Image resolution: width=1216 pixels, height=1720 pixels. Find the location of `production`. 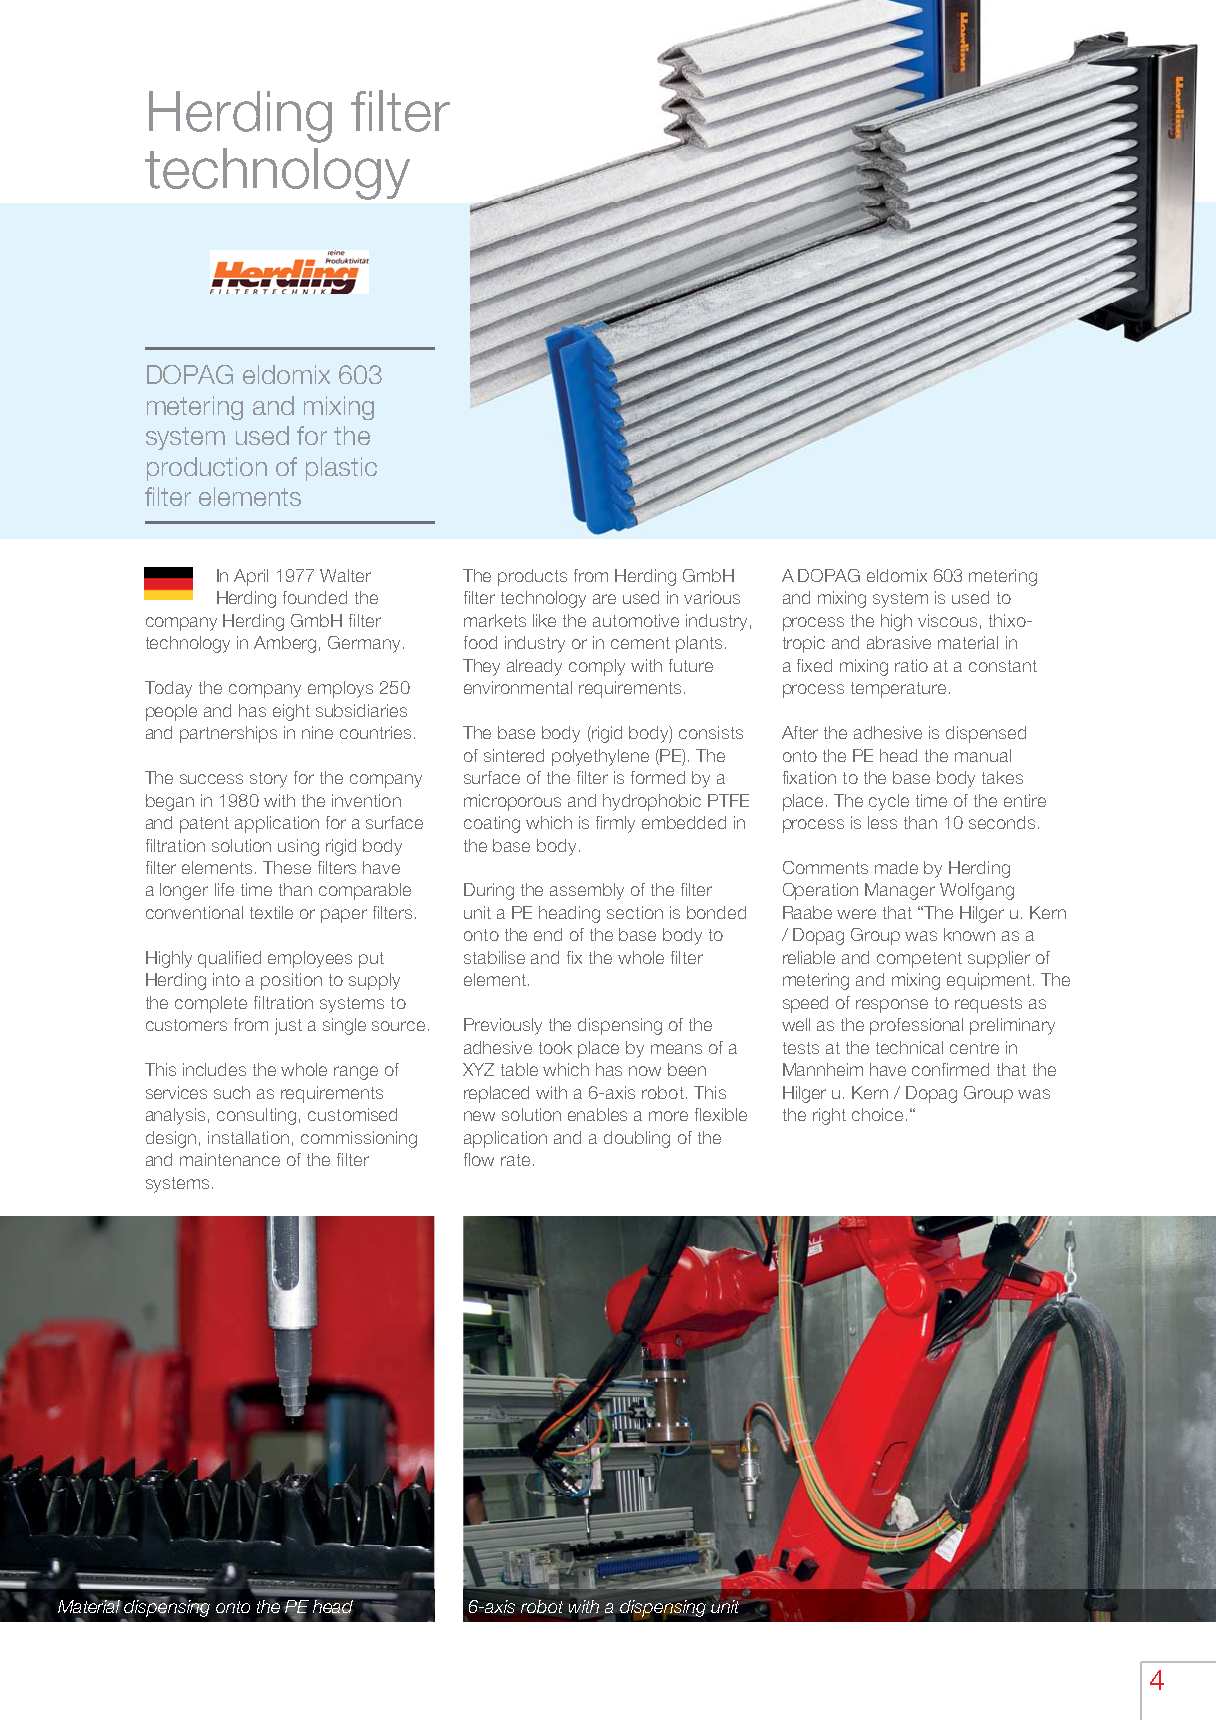

production is located at coordinates (207, 469).
